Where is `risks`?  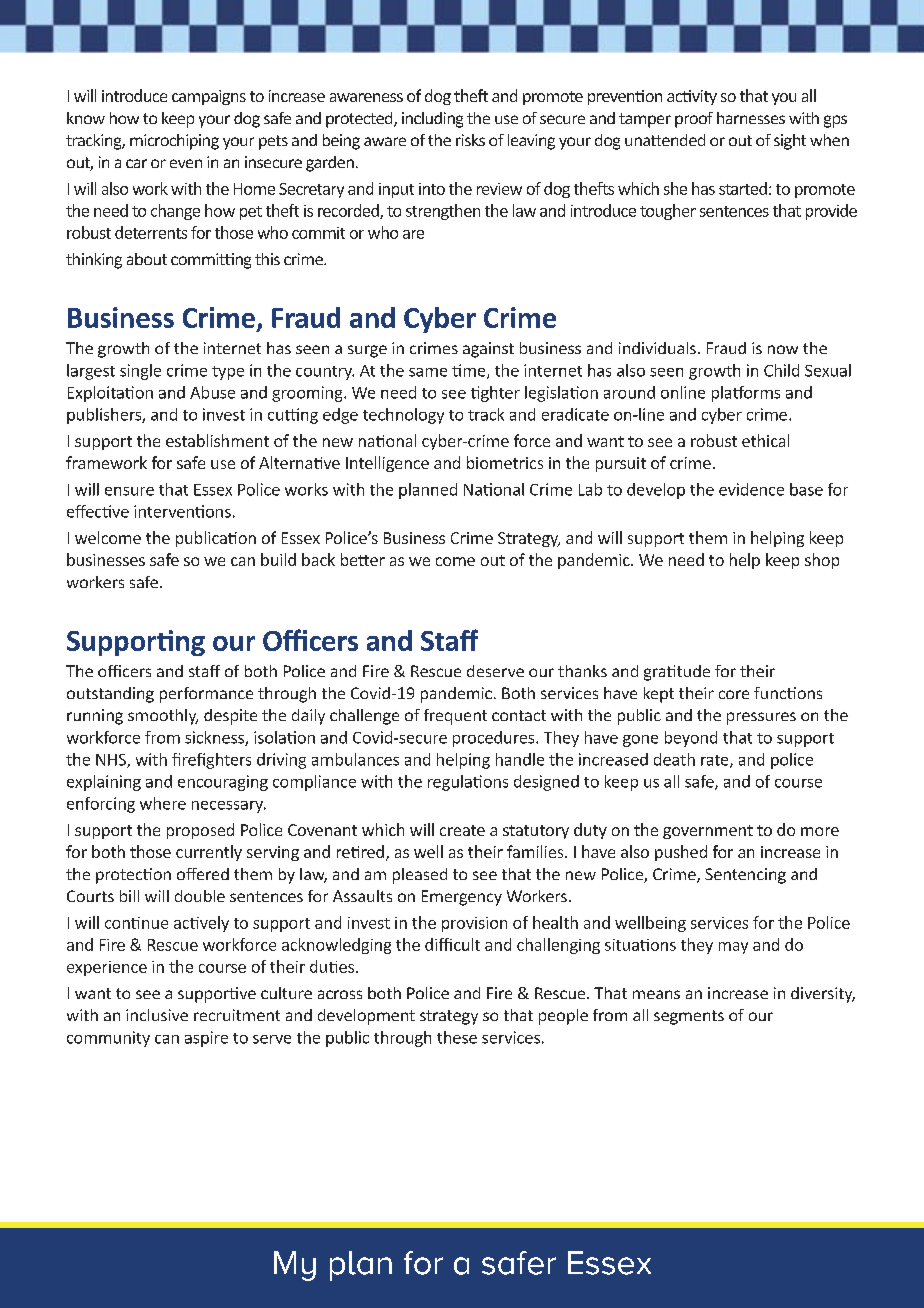 risks is located at coordinates (470, 140).
